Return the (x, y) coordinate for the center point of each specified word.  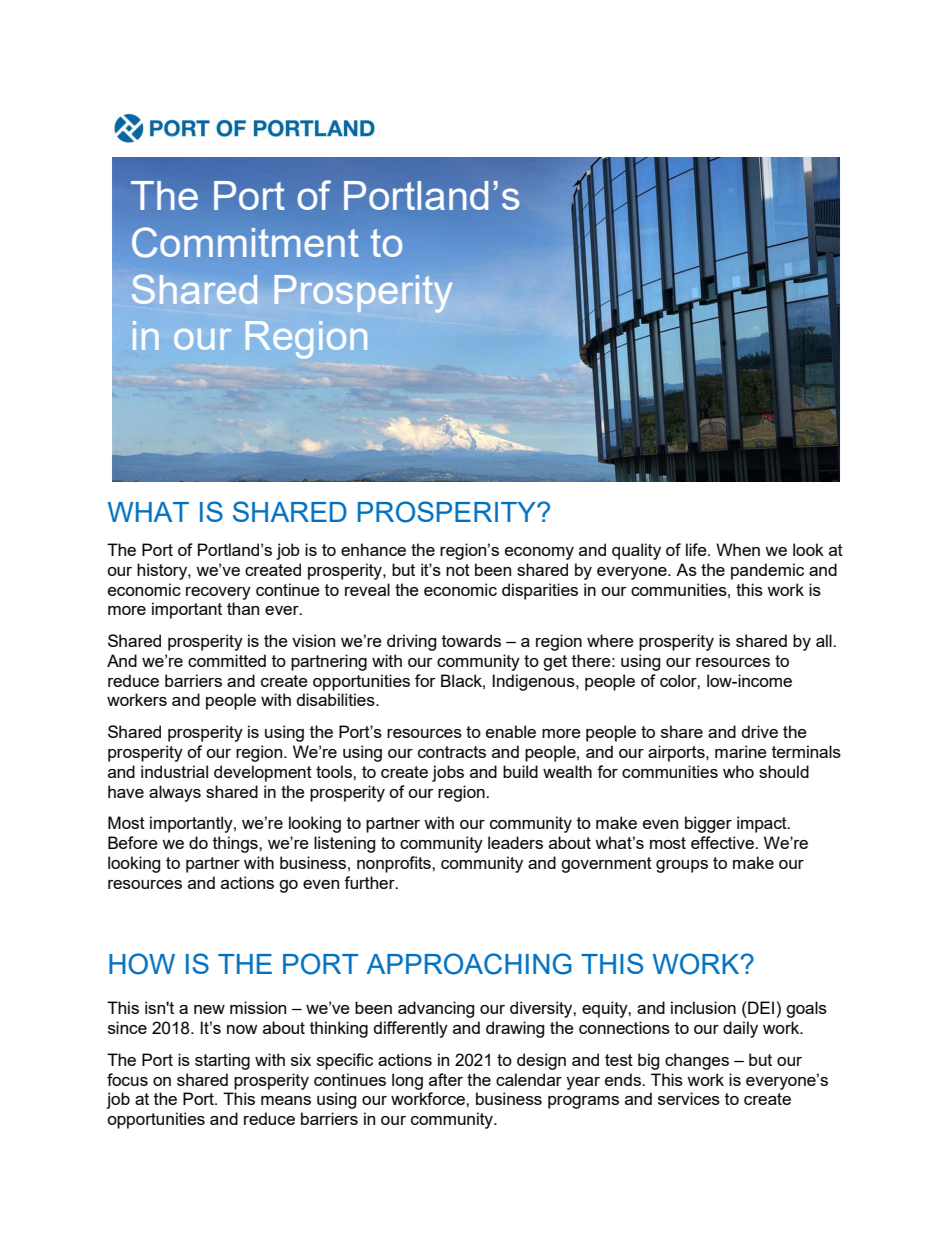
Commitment (245, 242)
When (738, 549)
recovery (218, 593)
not (458, 570)
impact (763, 824)
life (697, 549)
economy (539, 553)
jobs (448, 773)
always (175, 793)
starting (222, 1061)
